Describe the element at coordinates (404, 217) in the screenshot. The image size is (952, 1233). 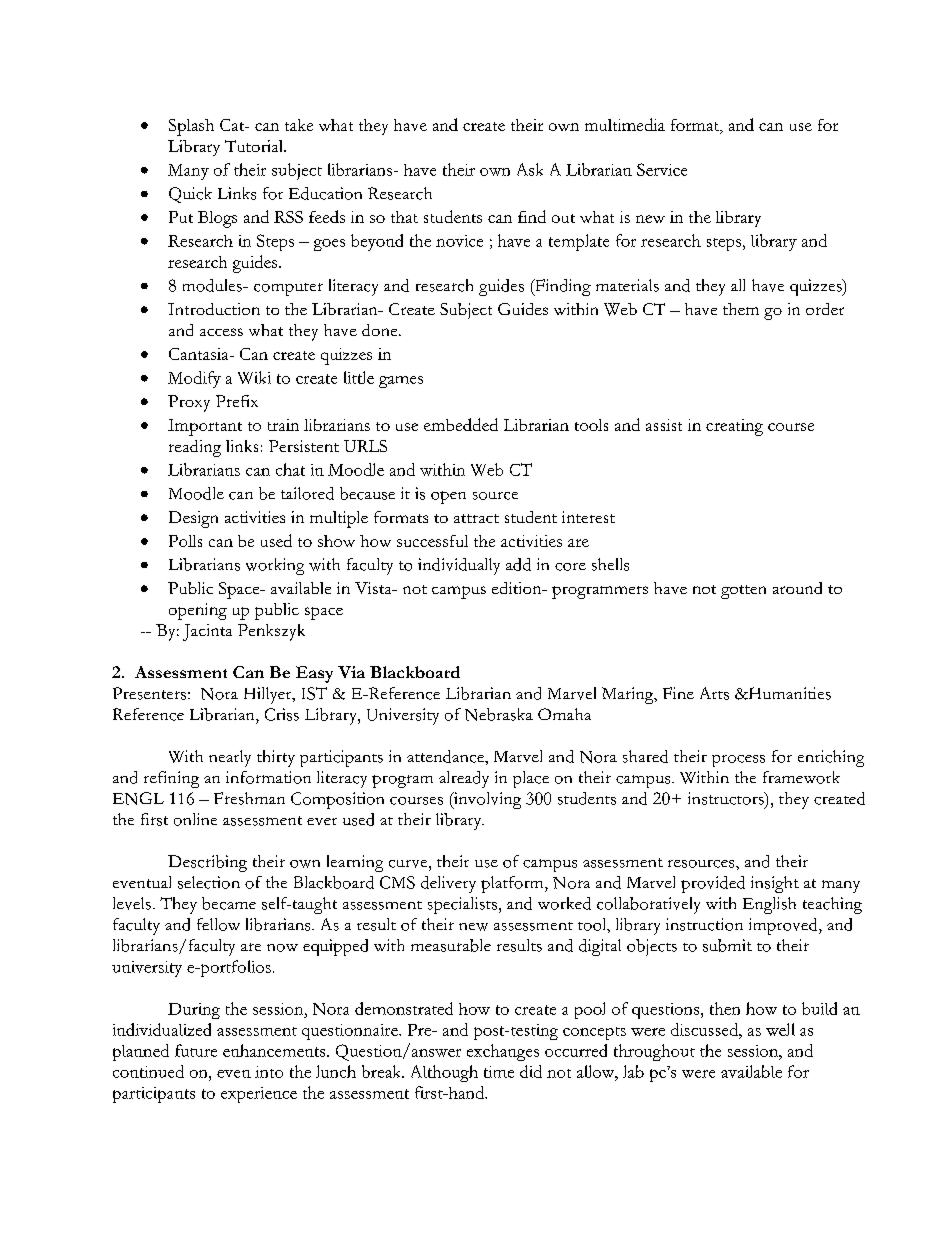
I see `that` at that location.
